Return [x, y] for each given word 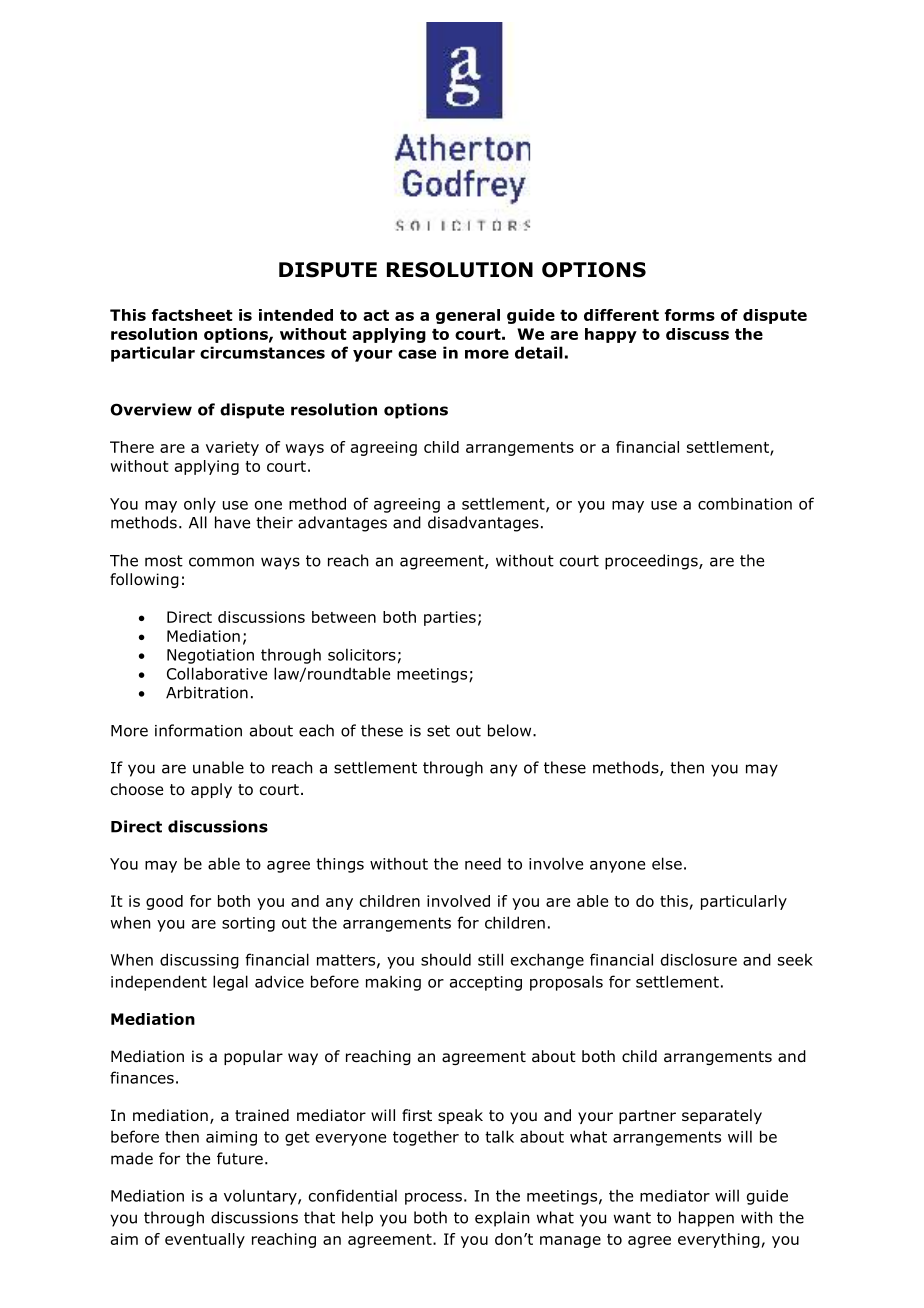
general [468, 316]
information [198, 730]
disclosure [699, 959]
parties [450, 618]
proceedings [652, 562]
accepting [486, 983]
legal [230, 983]
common [221, 562]
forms [690, 315]
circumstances [262, 352]
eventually [205, 1240]
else [667, 863]
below [511, 730]
